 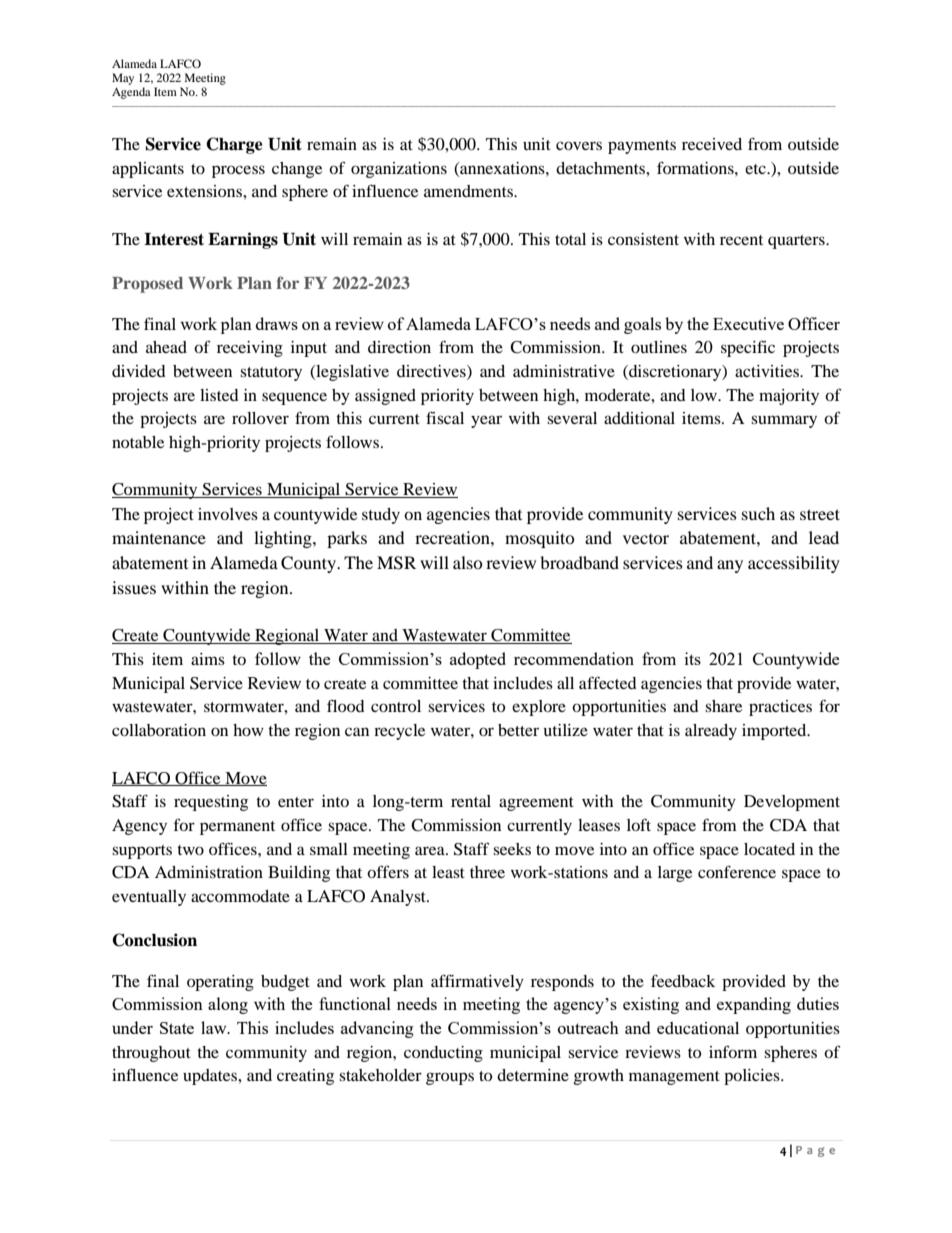 I want to click on organizations, so click(x=399, y=170).
